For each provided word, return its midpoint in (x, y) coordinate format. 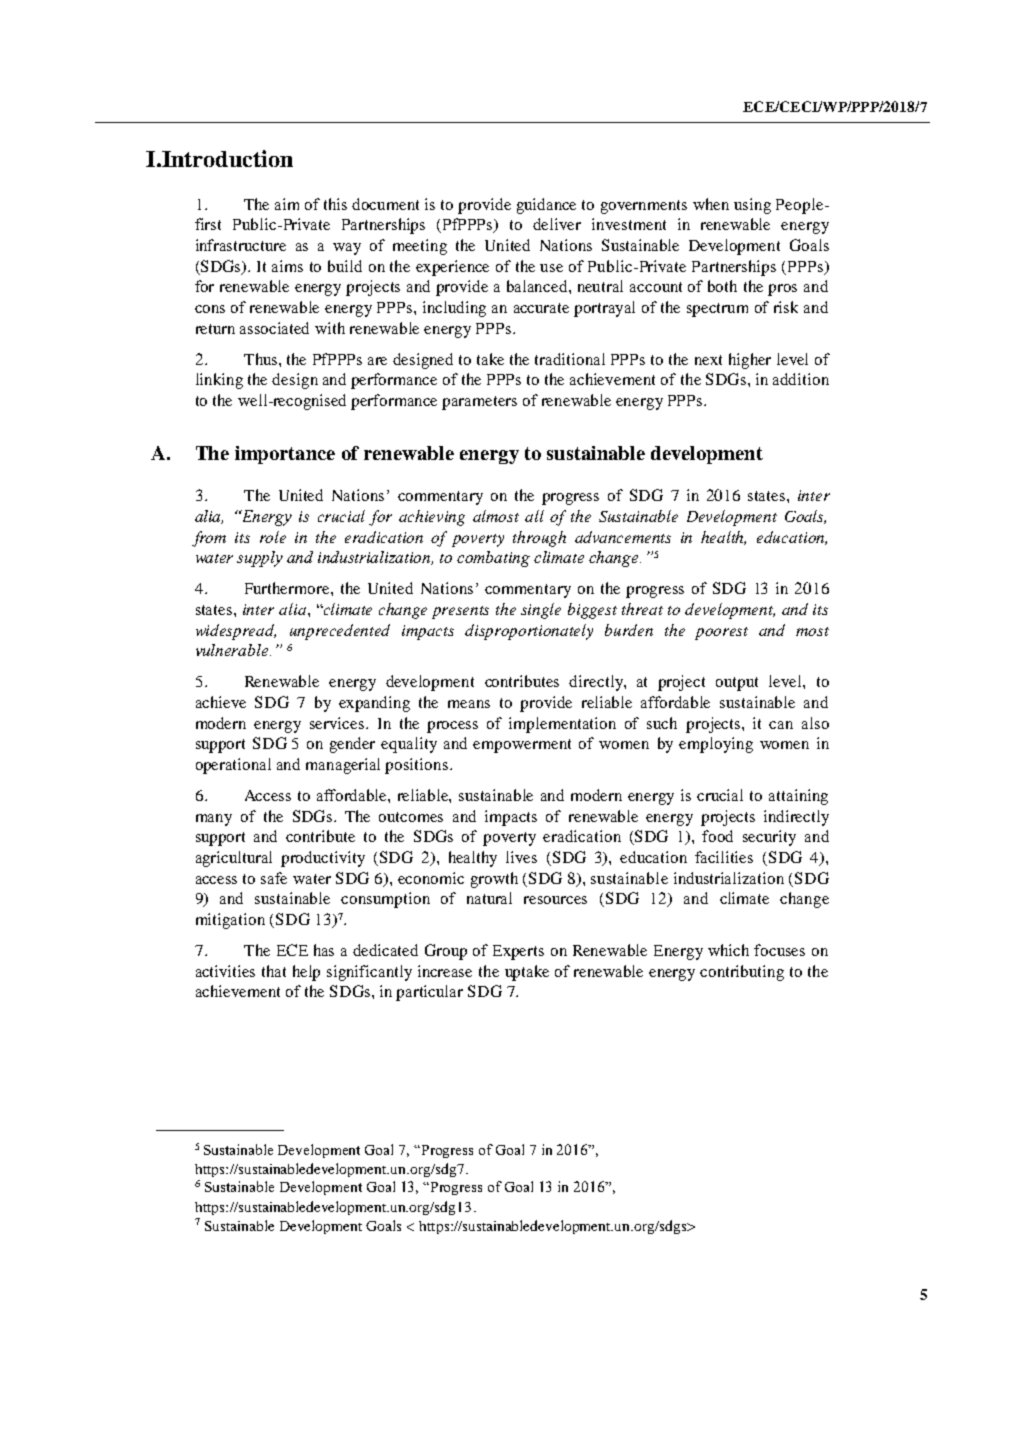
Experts (518, 952)
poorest (721, 633)
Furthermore (288, 588)
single (541, 611)
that (274, 971)
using (752, 206)
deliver (557, 224)
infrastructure (241, 245)
